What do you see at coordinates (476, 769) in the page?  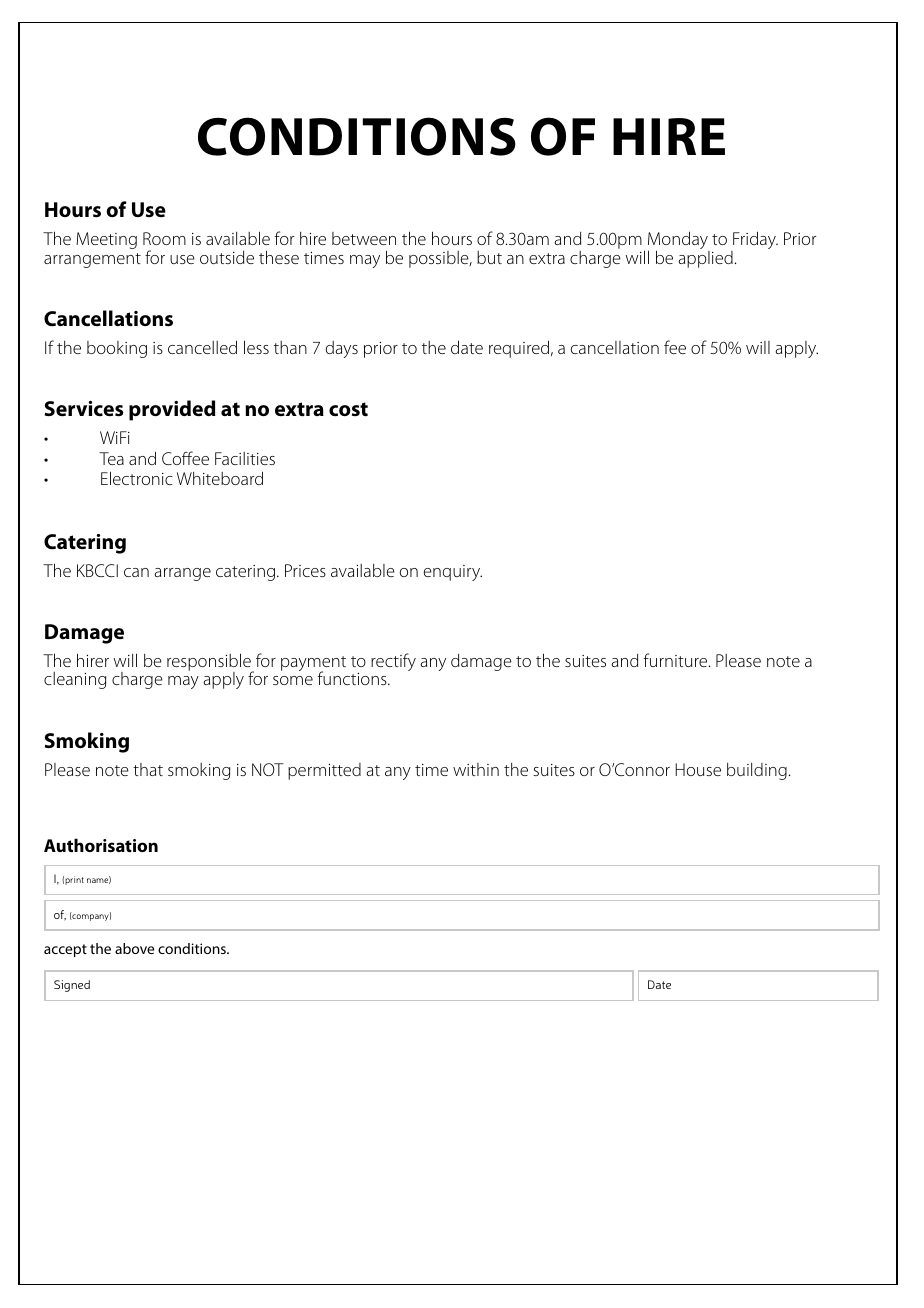 I see `within` at bounding box center [476, 769].
